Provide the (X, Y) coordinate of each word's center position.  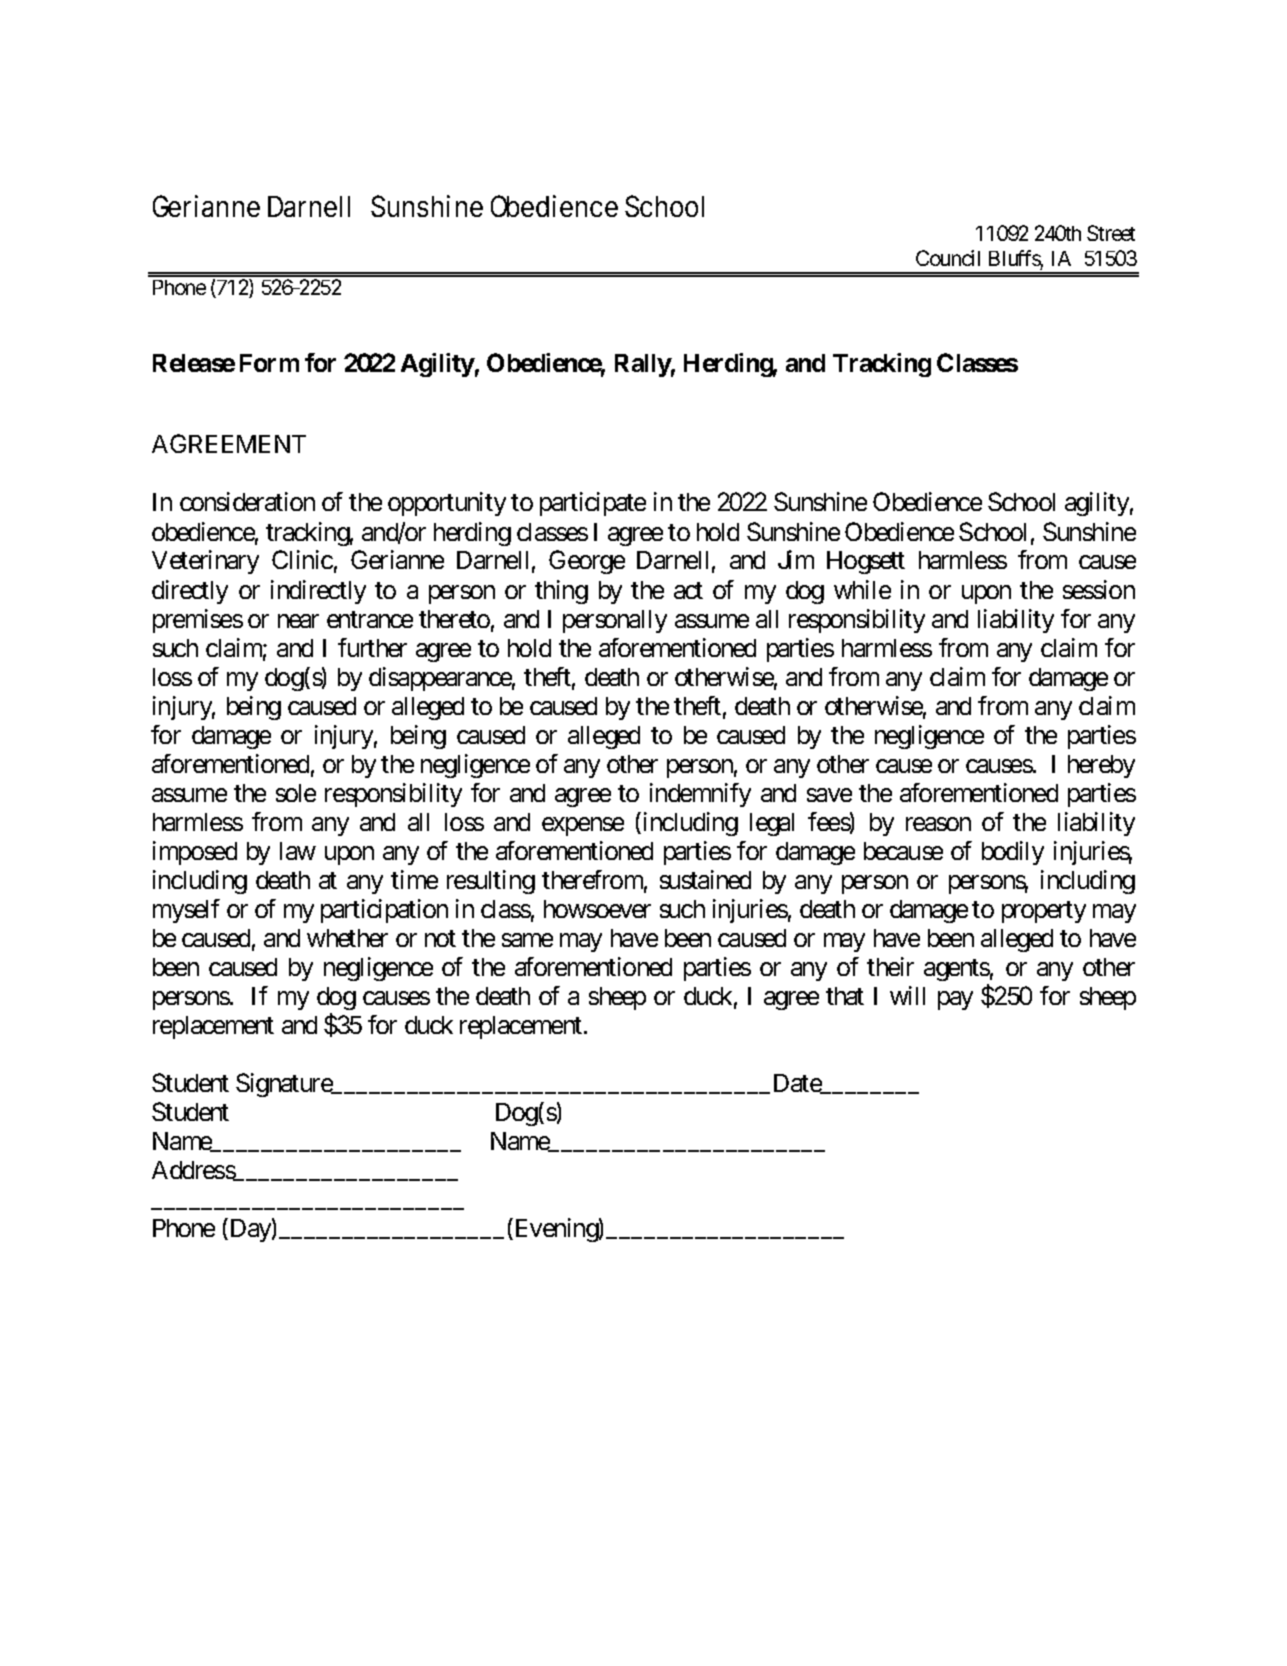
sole (296, 793)
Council (948, 258)
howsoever (597, 909)
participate (593, 504)
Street (1111, 233)
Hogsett (866, 562)
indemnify (700, 795)
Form (269, 363)
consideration (247, 501)
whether (347, 938)
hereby (1101, 766)
